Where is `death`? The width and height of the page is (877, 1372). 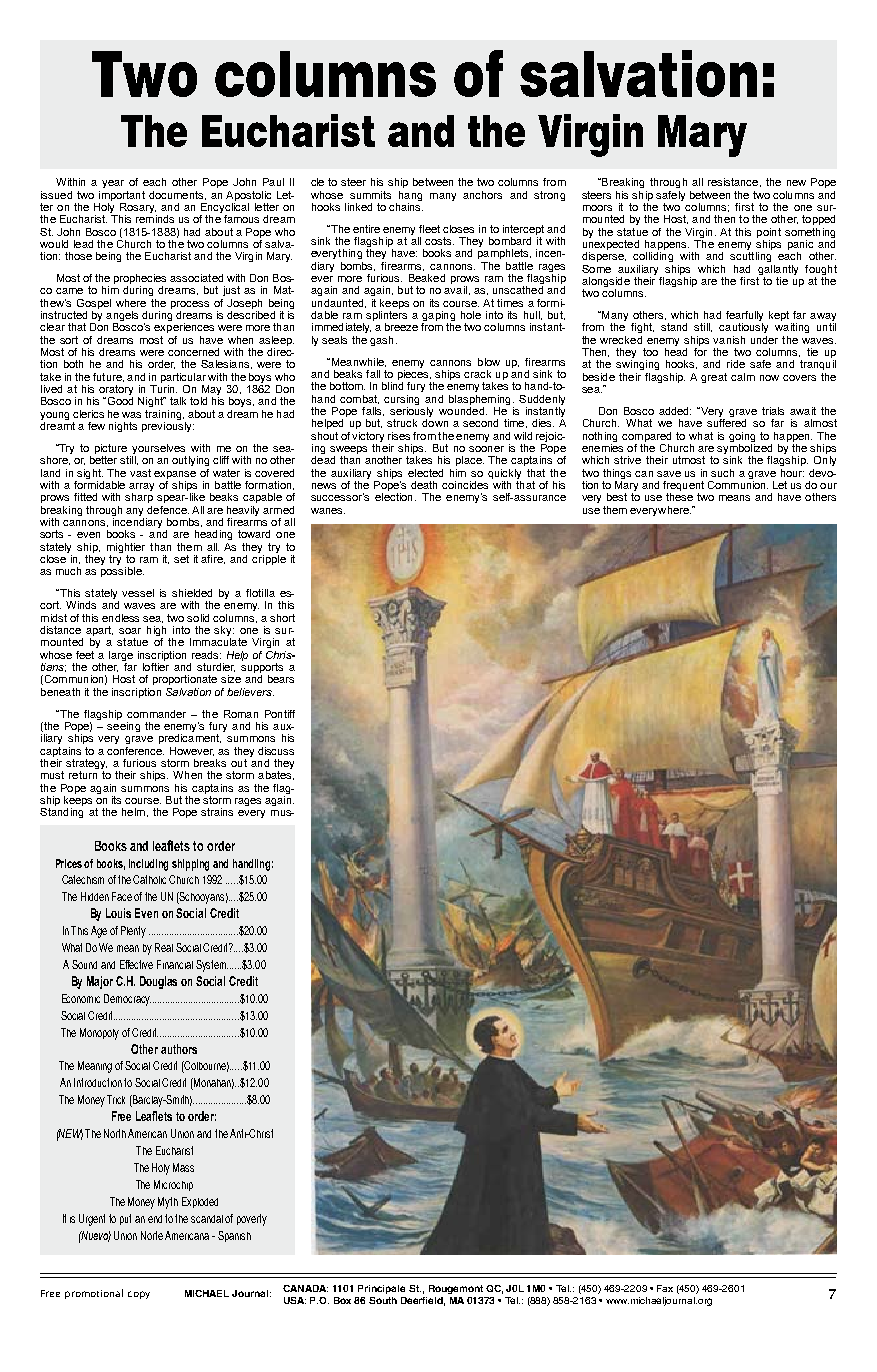
death is located at coordinates (424, 485).
